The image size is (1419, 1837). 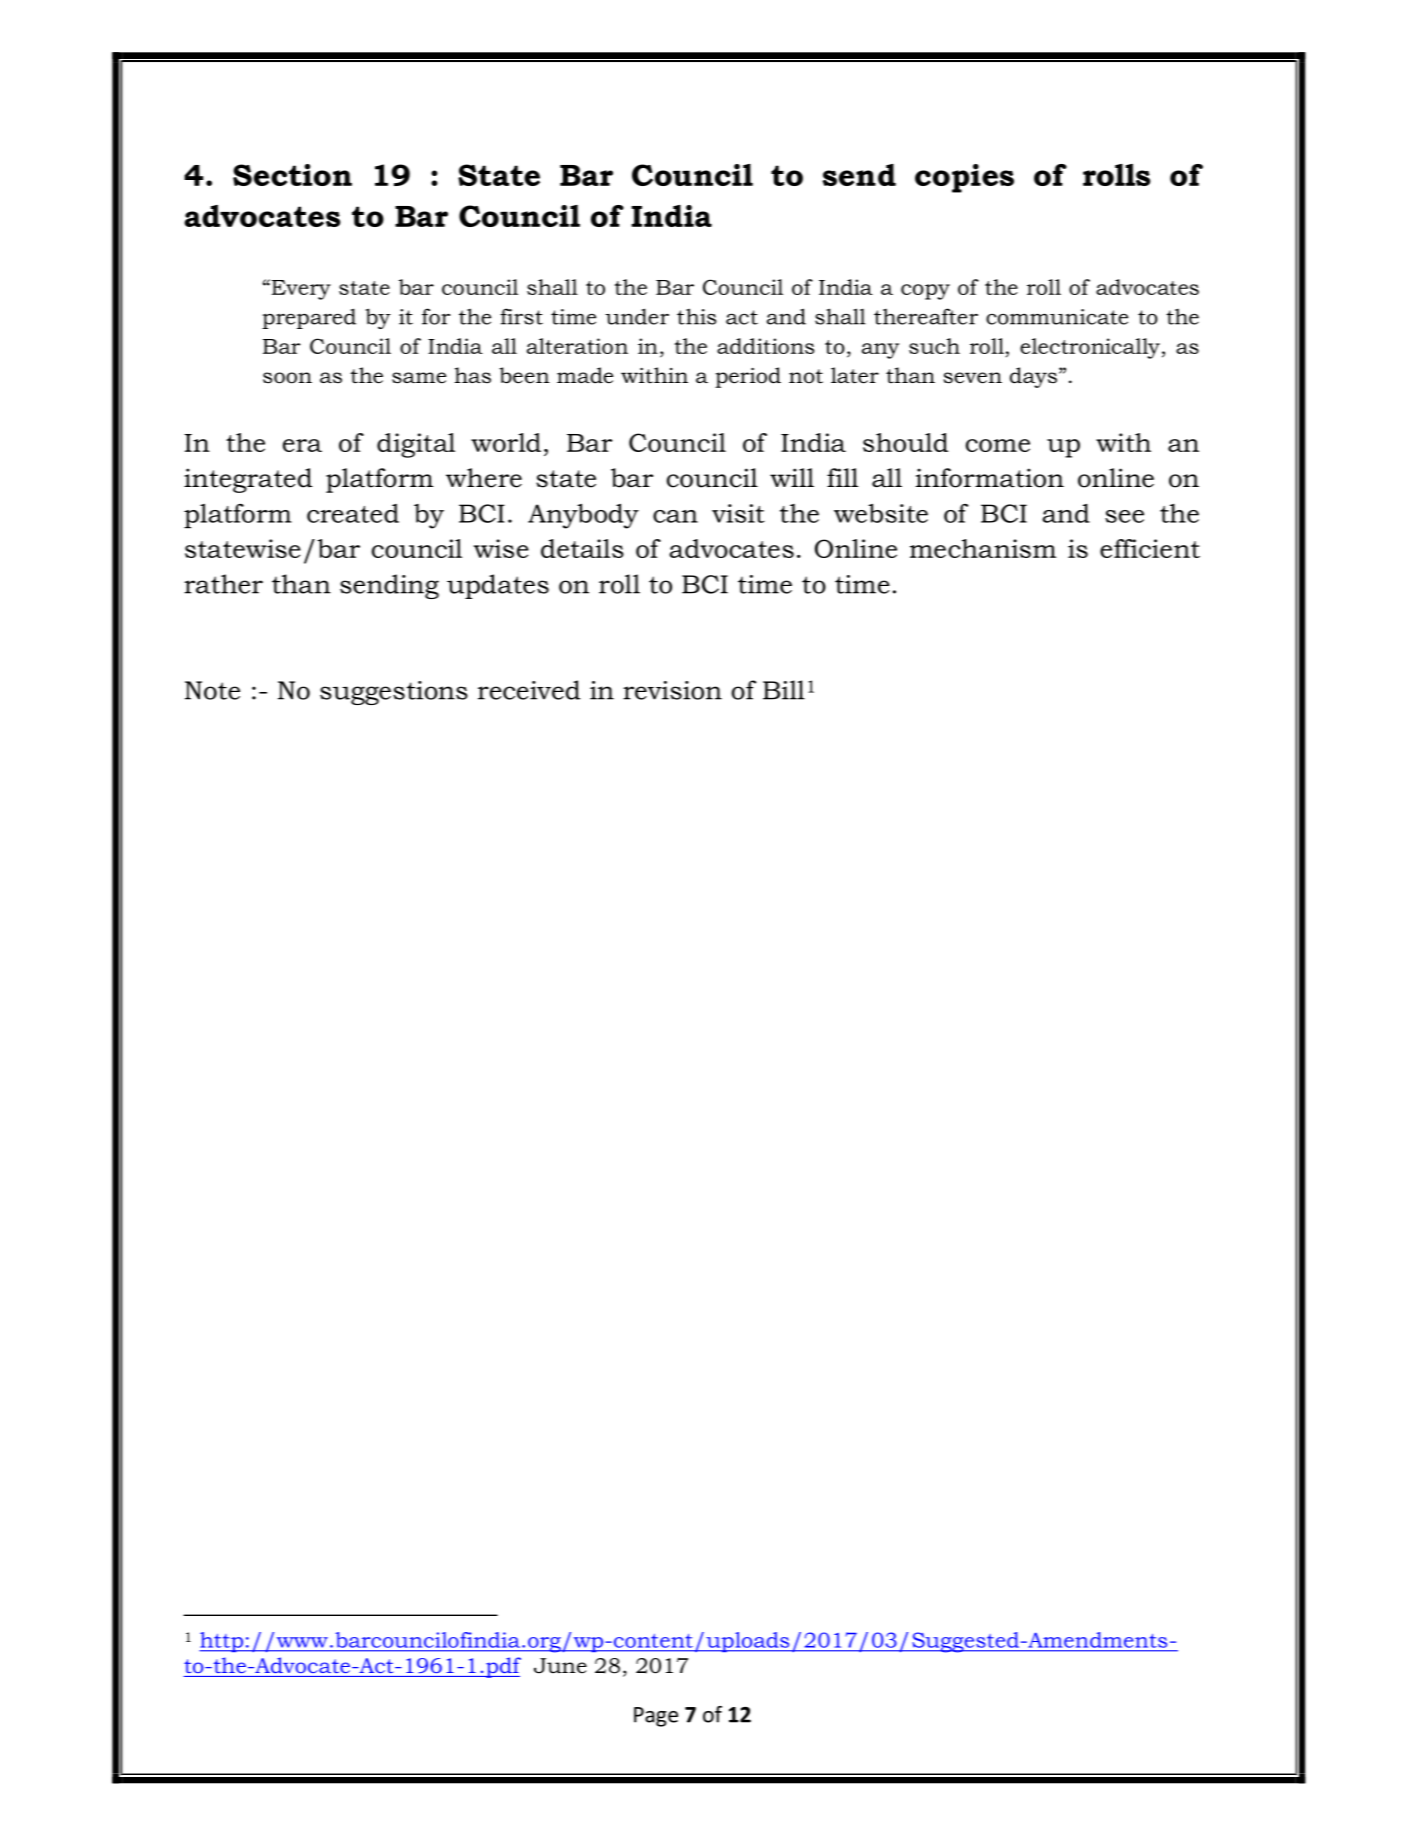 What do you see at coordinates (498, 586) in the screenshot?
I see `updates` at bounding box center [498, 586].
